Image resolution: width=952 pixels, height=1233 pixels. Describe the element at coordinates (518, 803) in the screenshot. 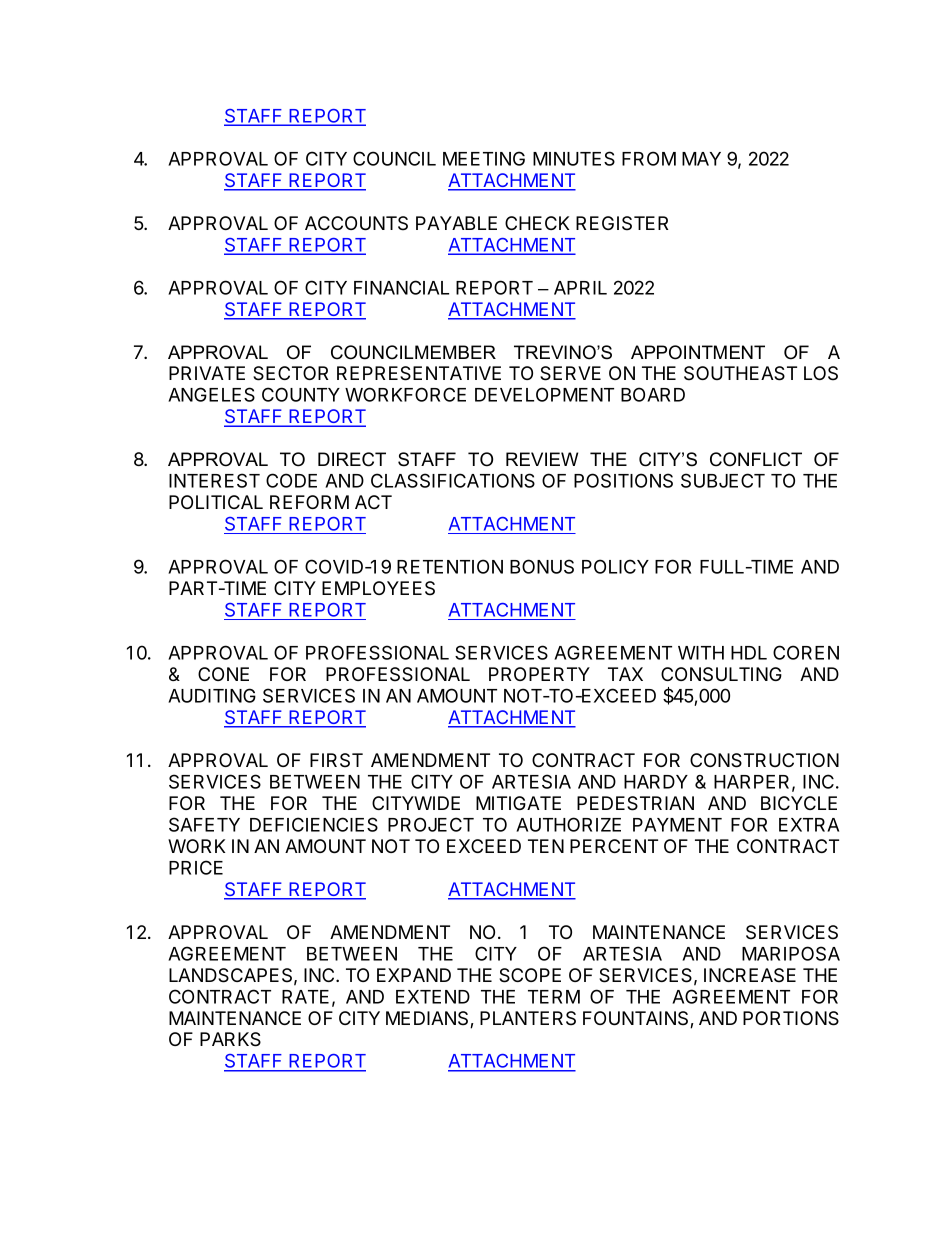

I see `MITIGATE` at that location.
